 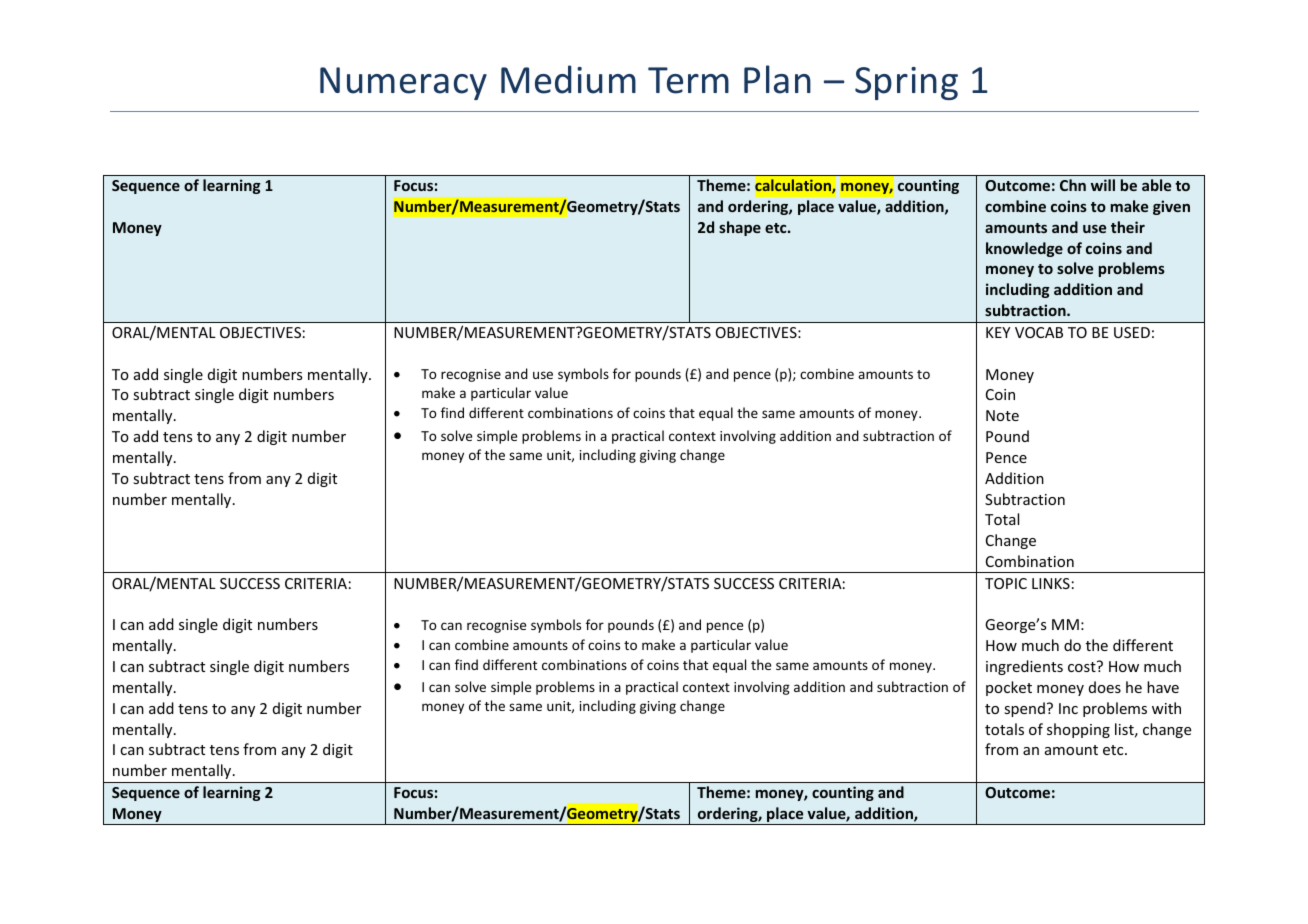 I want to click on Plan, so click(x=777, y=79).
